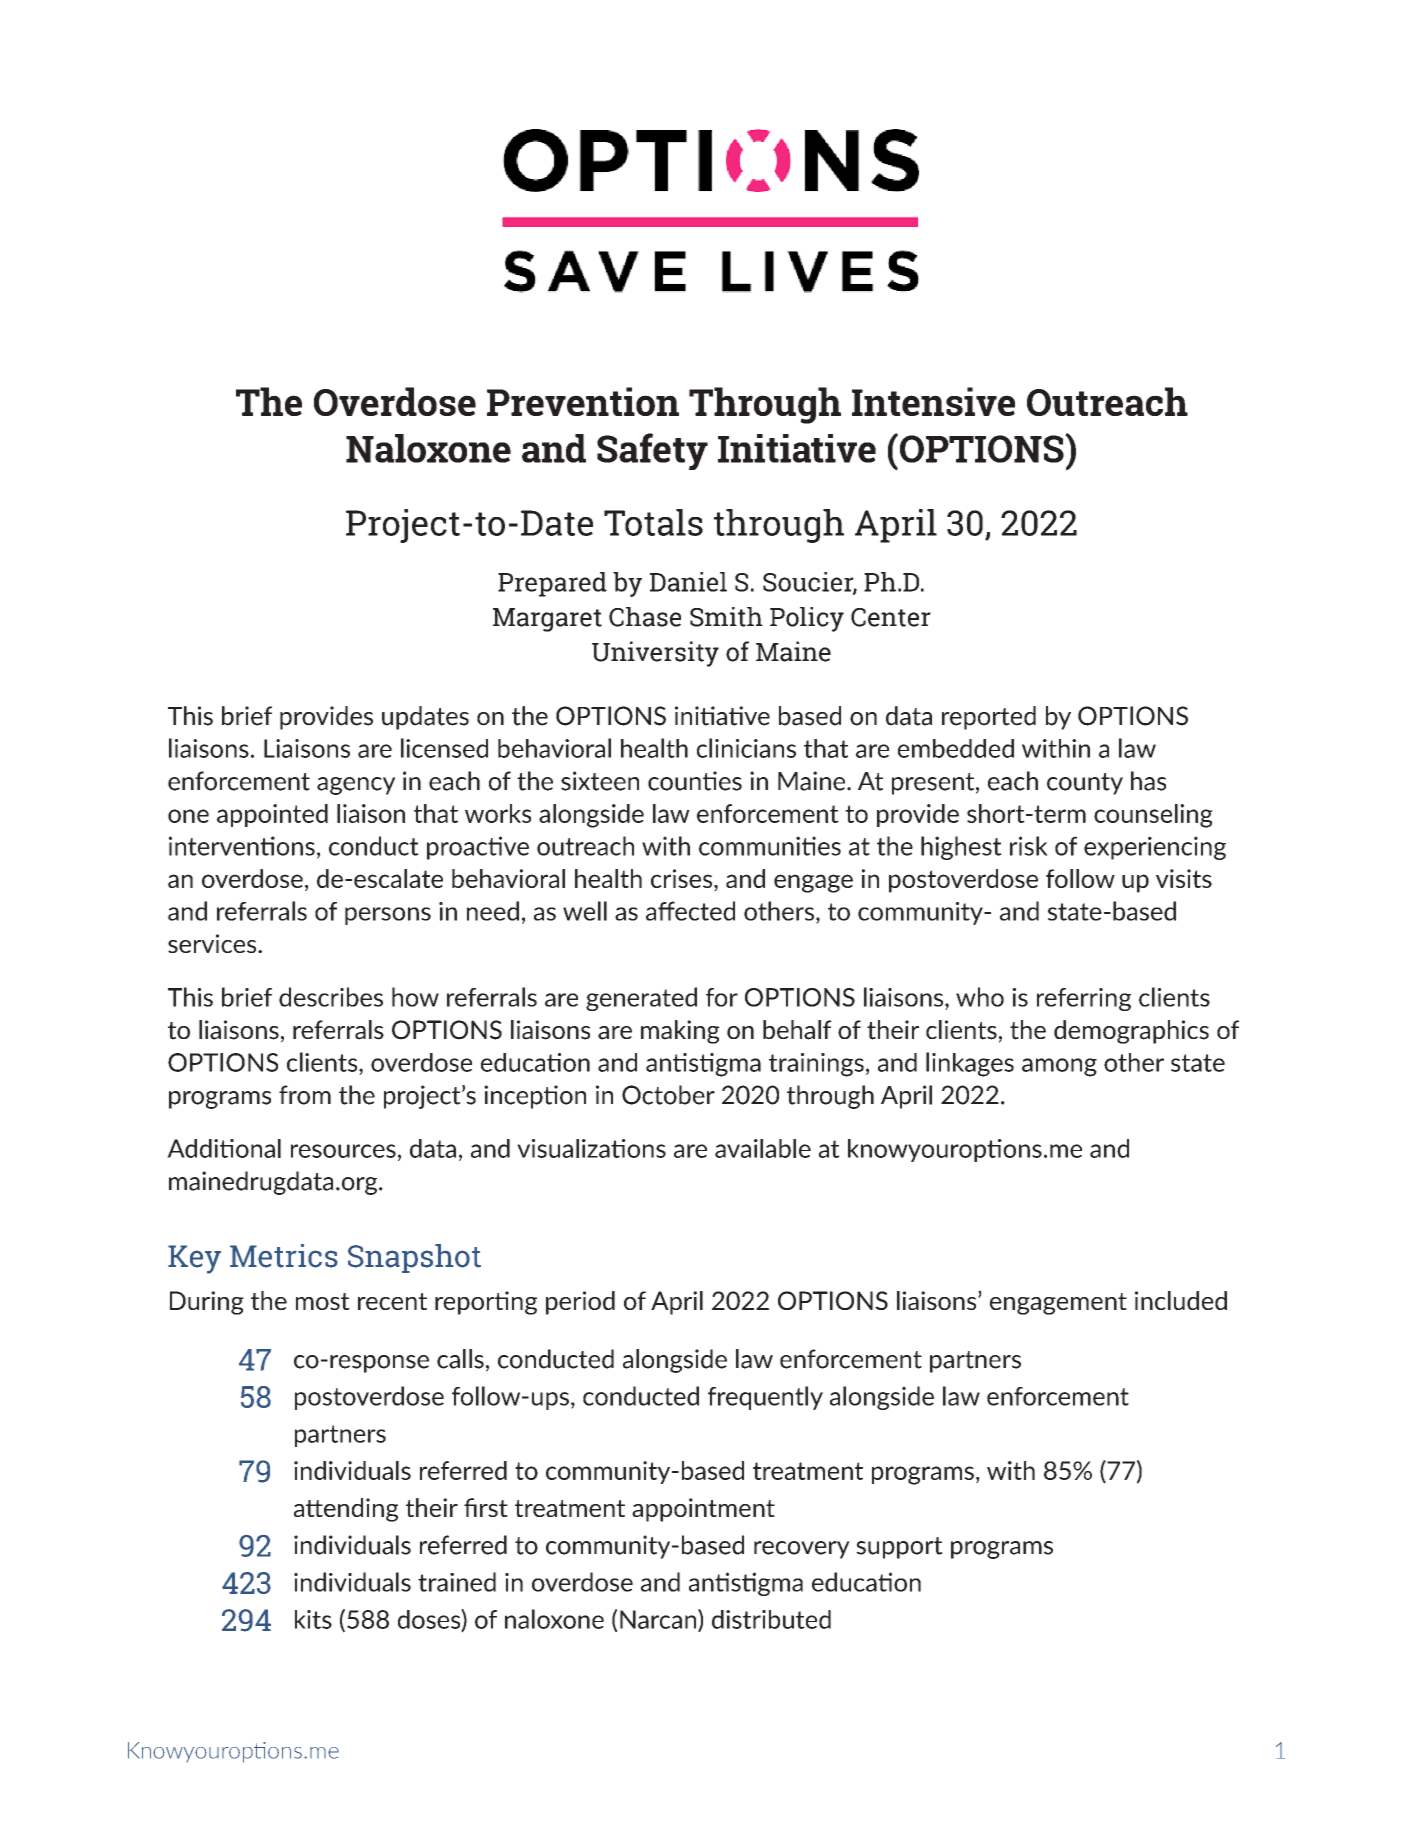  What do you see at coordinates (933, 401) in the screenshot?
I see `Intensive` at bounding box center [933, 401].
